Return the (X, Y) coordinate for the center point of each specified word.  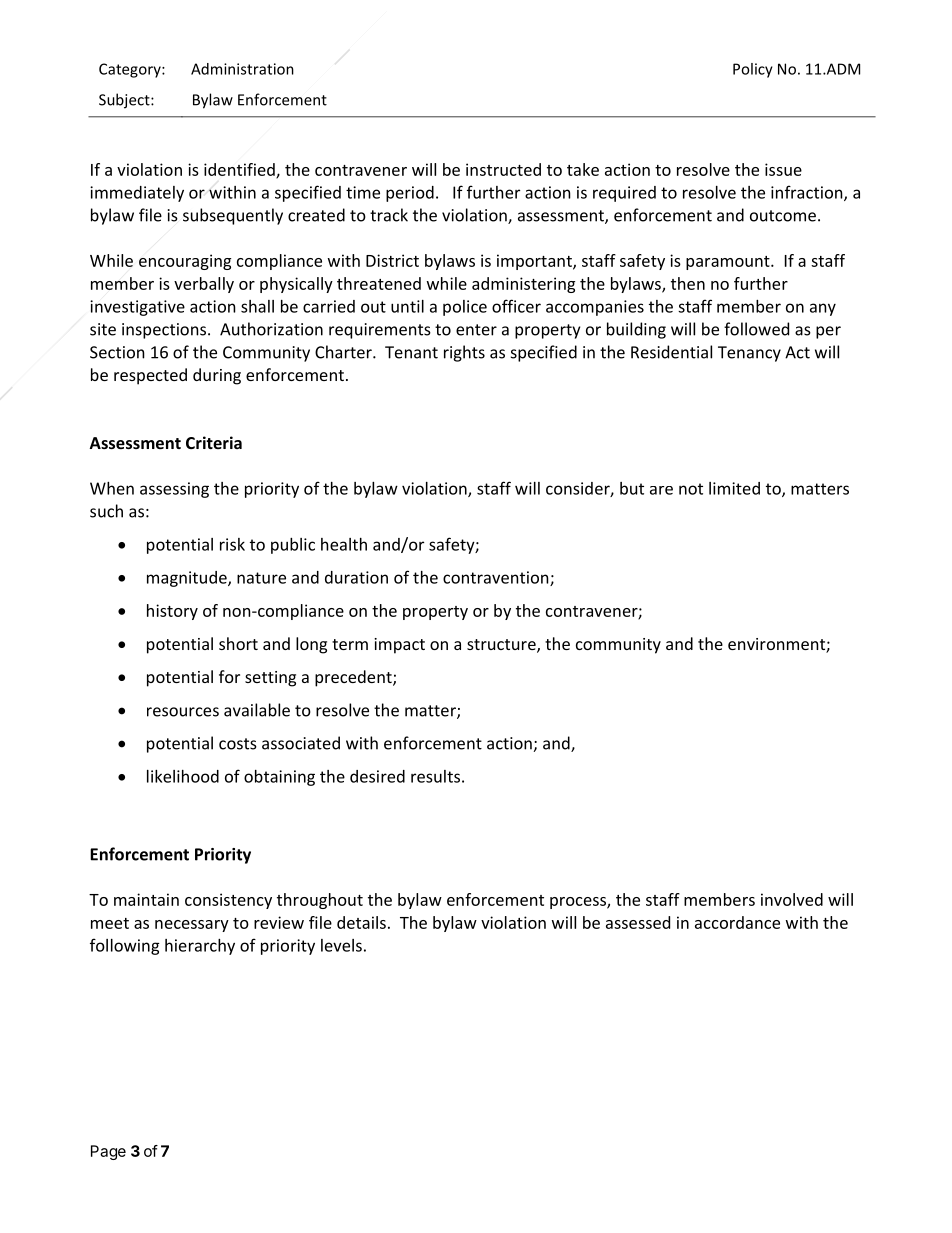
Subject (125, 101)
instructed (503, 169)
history (172, 612)
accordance (737, 922)
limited (734, 488)
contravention (497, 578)
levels (341, 945)
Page (108, 1152)
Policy (753, 70)
